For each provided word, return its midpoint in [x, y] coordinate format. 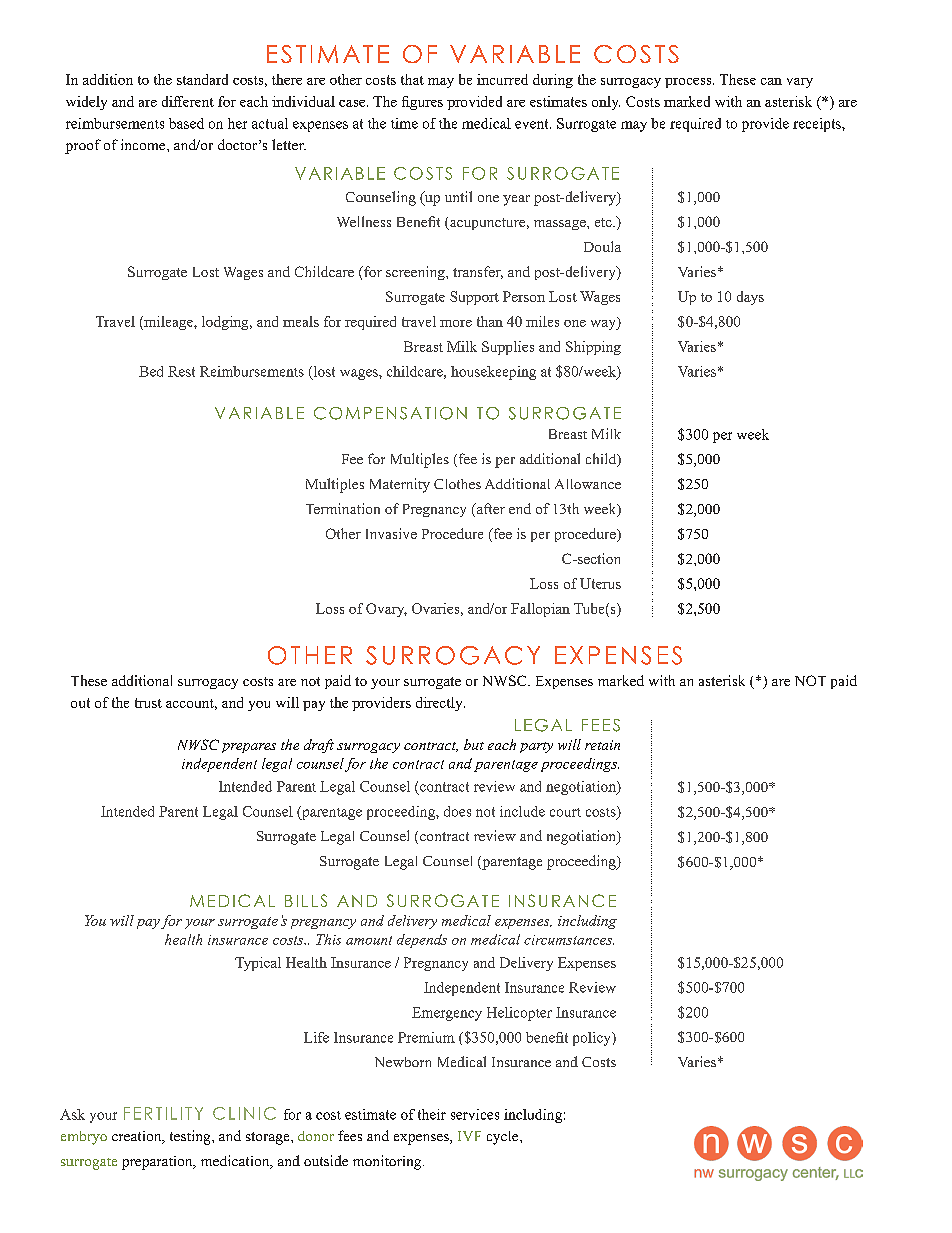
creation [138, 1137]
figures [422, 103]
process [689, 83]
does [457, 811]
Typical [258, 964]
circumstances [569, 940]
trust [148, 703]
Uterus [600, 583]
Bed [151, 371]
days [750, 298]
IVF [469, 1136]
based [186, 123]
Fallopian [540, 610]
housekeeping [493, 373]
